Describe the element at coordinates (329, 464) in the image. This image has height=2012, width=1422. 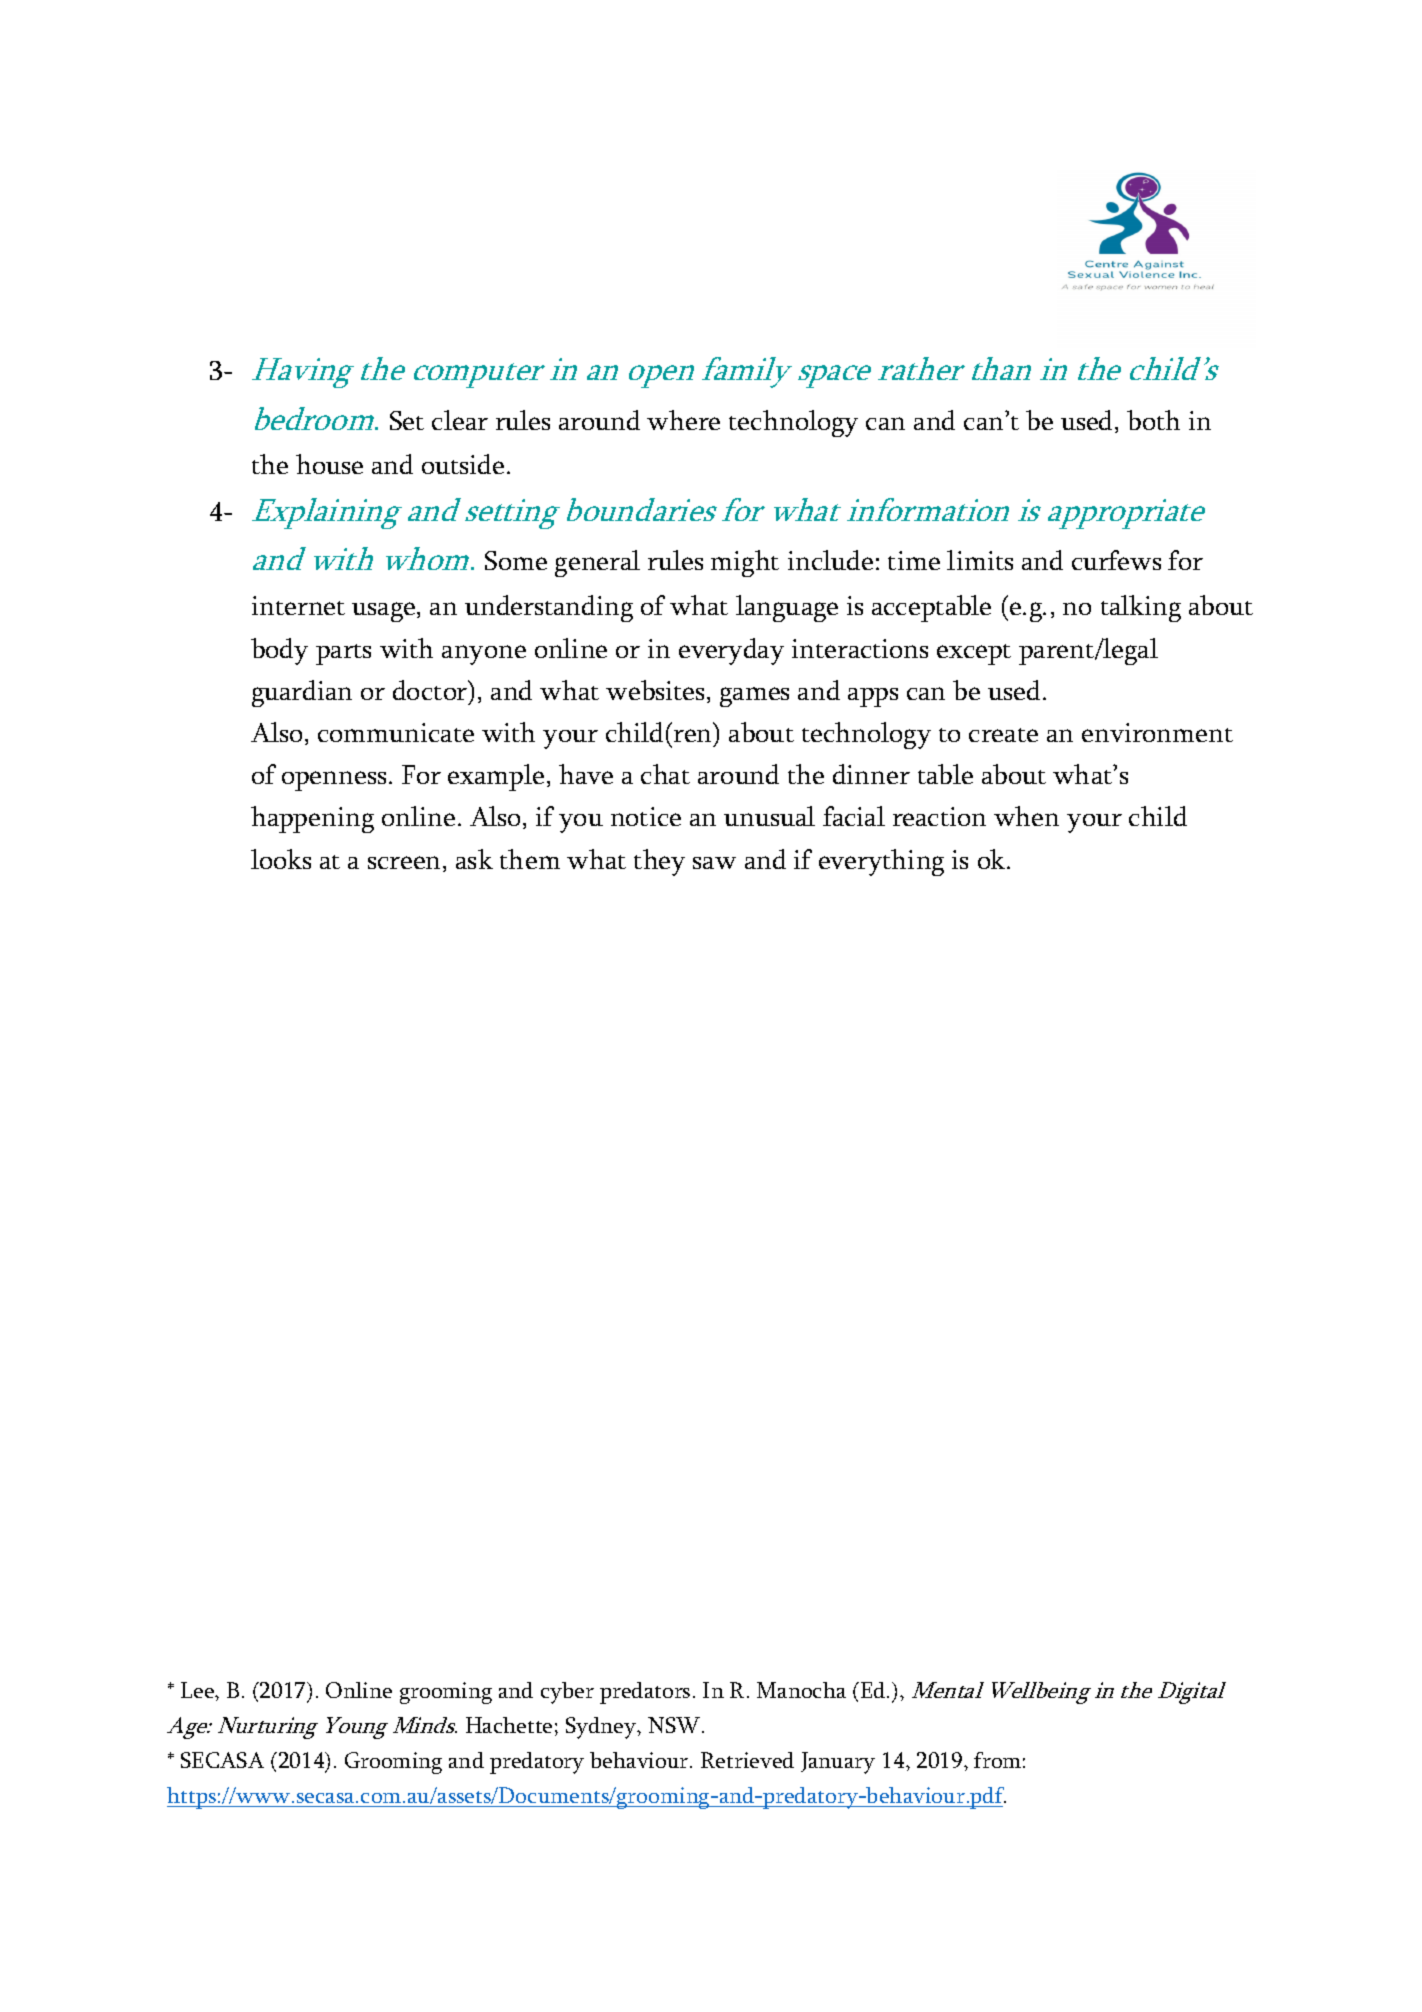
I see `house` at that location.
